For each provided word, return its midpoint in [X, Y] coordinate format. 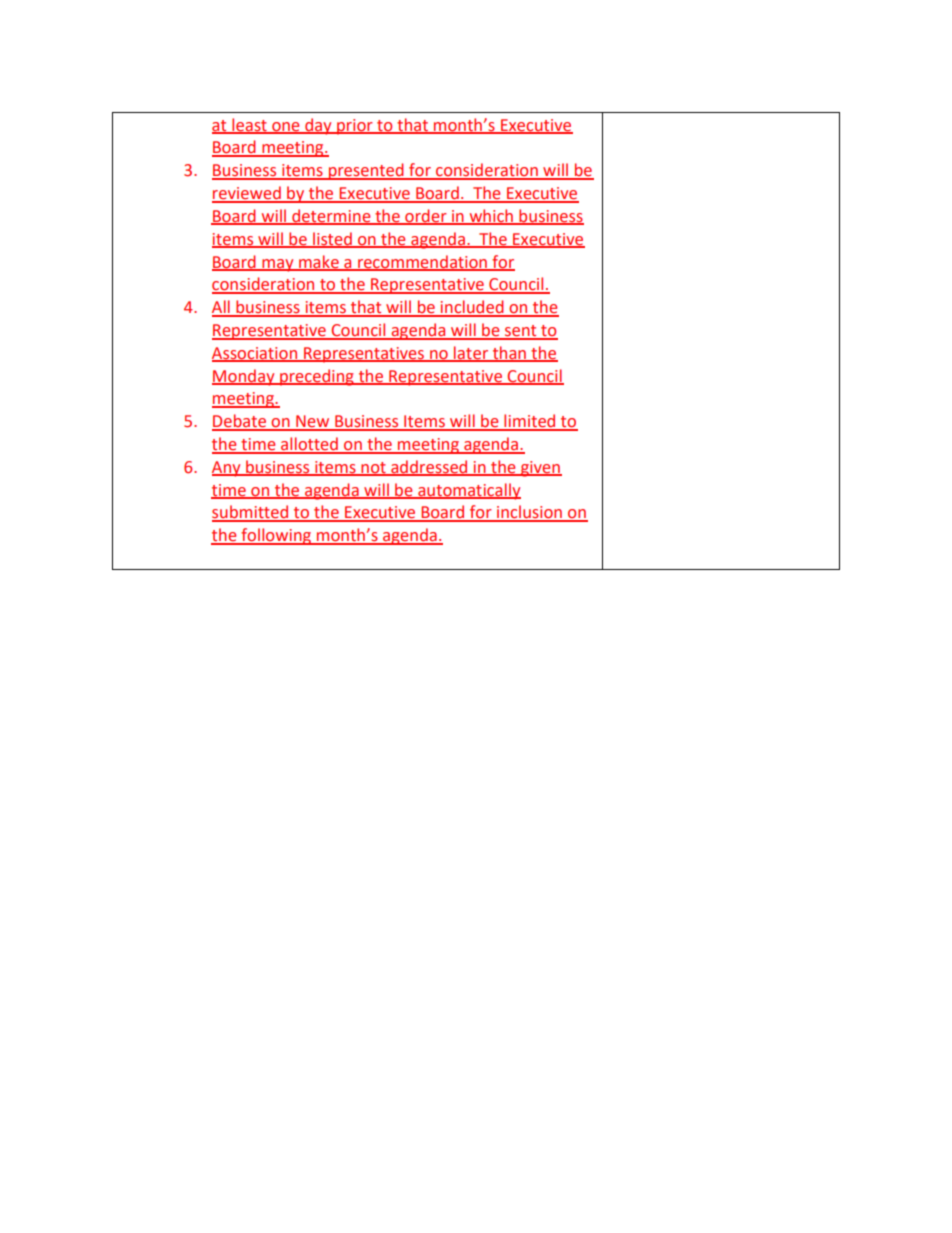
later [471, 353]
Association [256, 354]
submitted [251, 513]
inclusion [529, 513]
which [491, 216]
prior [355, 127]
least [249, 125]
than [510, 353]
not [373, 468]
